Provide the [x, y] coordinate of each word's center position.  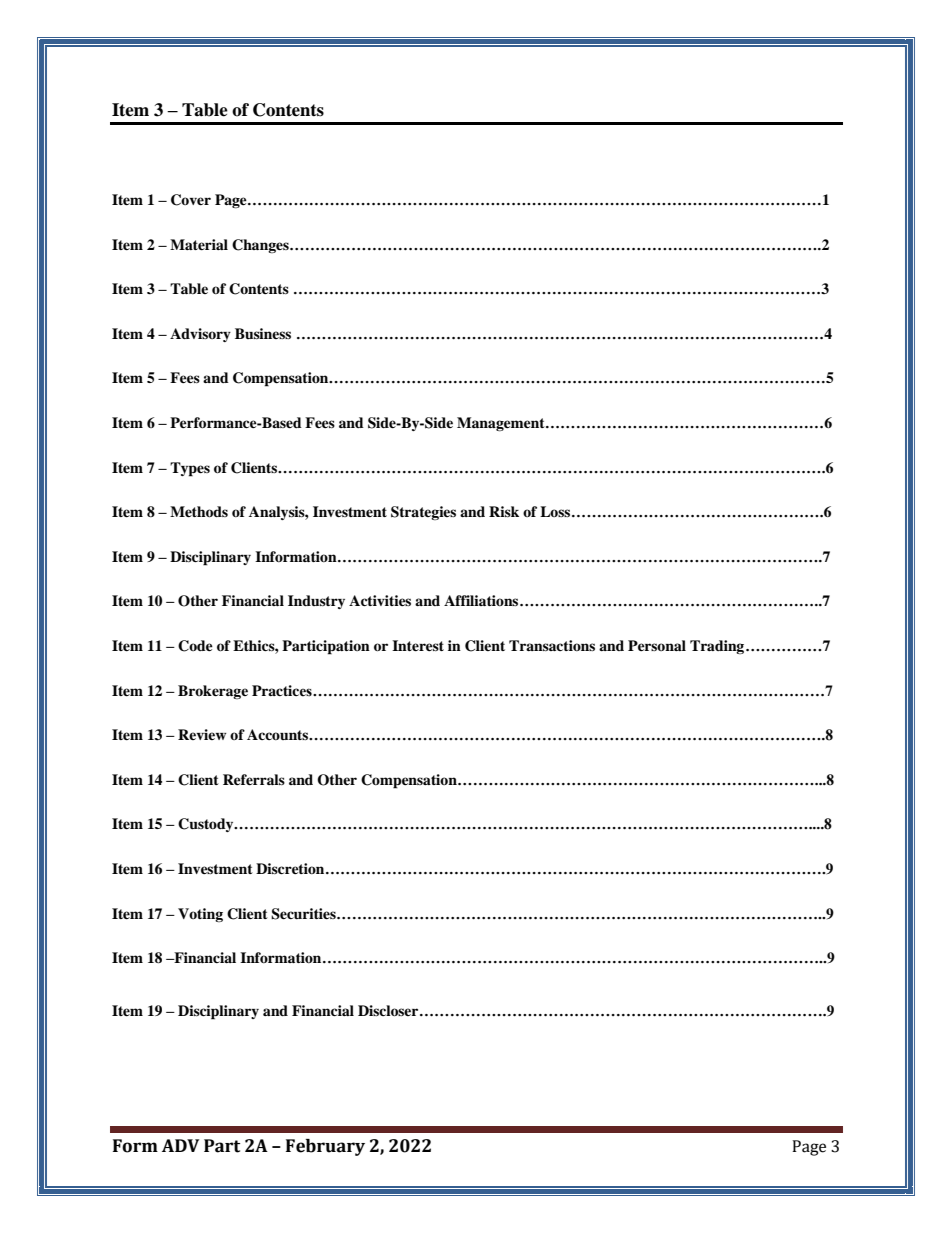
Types [190, 469]
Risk [504, 511]
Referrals [254, 779]
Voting [200, 915]
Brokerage [213, 692]
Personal [657, 645]
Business [263, 333]
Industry [316, 602]
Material [199, 244]
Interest [418, 645]
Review [202, 734]
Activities [380, 600]
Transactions [552, 645]
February [325, 1147]
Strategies [423, 513]
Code [195, 646]
